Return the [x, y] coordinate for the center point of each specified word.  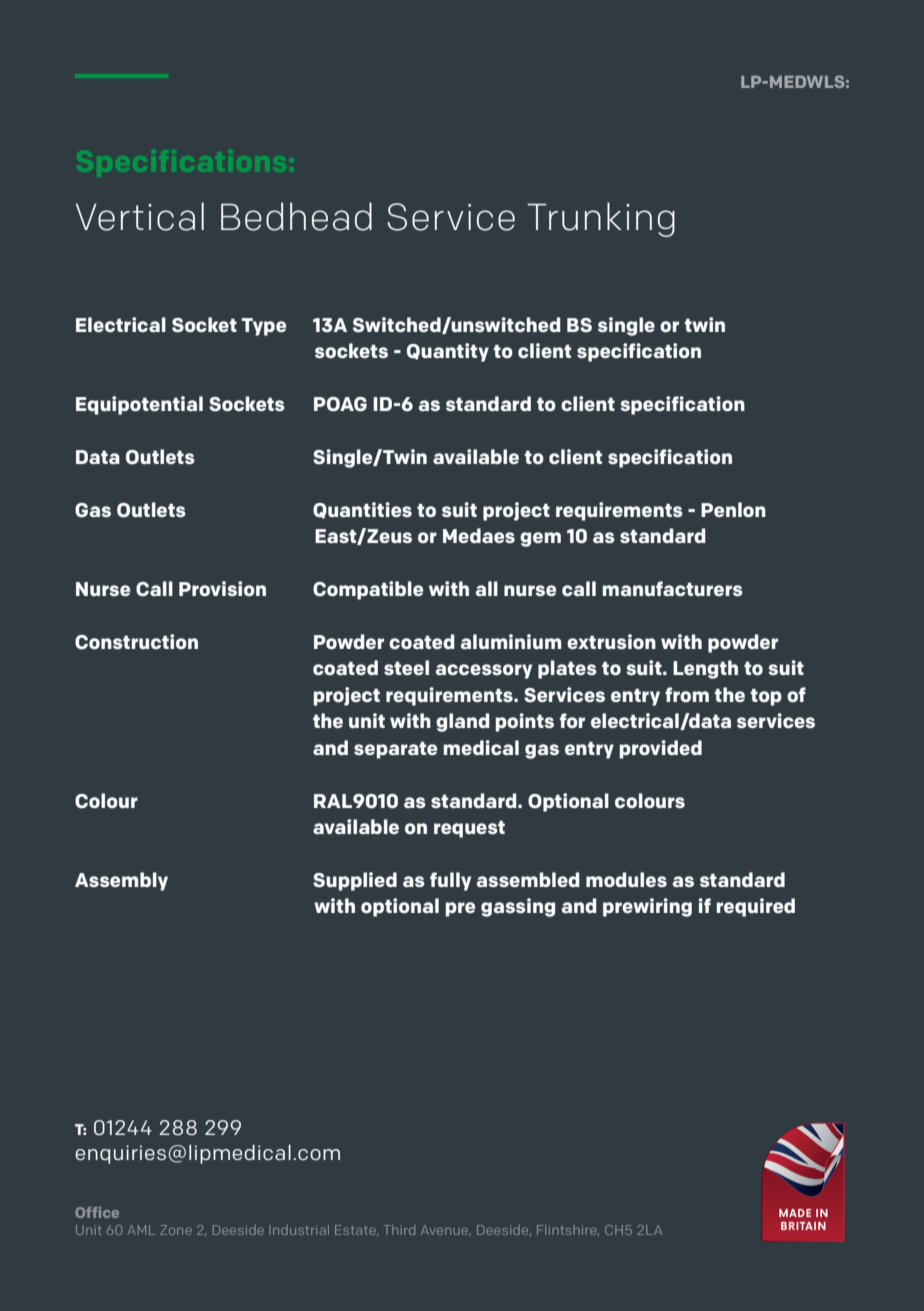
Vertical [140, 216]
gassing [518, 907]
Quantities [362, 510]
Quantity [448, 352]
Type [263, 327]
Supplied [355, 881]
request [469, 829]
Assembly [121, 881]
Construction [136, 642]
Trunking [601, 219]
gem [540, 539]
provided [661, 749]
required [756, 907]
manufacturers [673, 588]
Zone [176, 1230]
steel [406, 667]
